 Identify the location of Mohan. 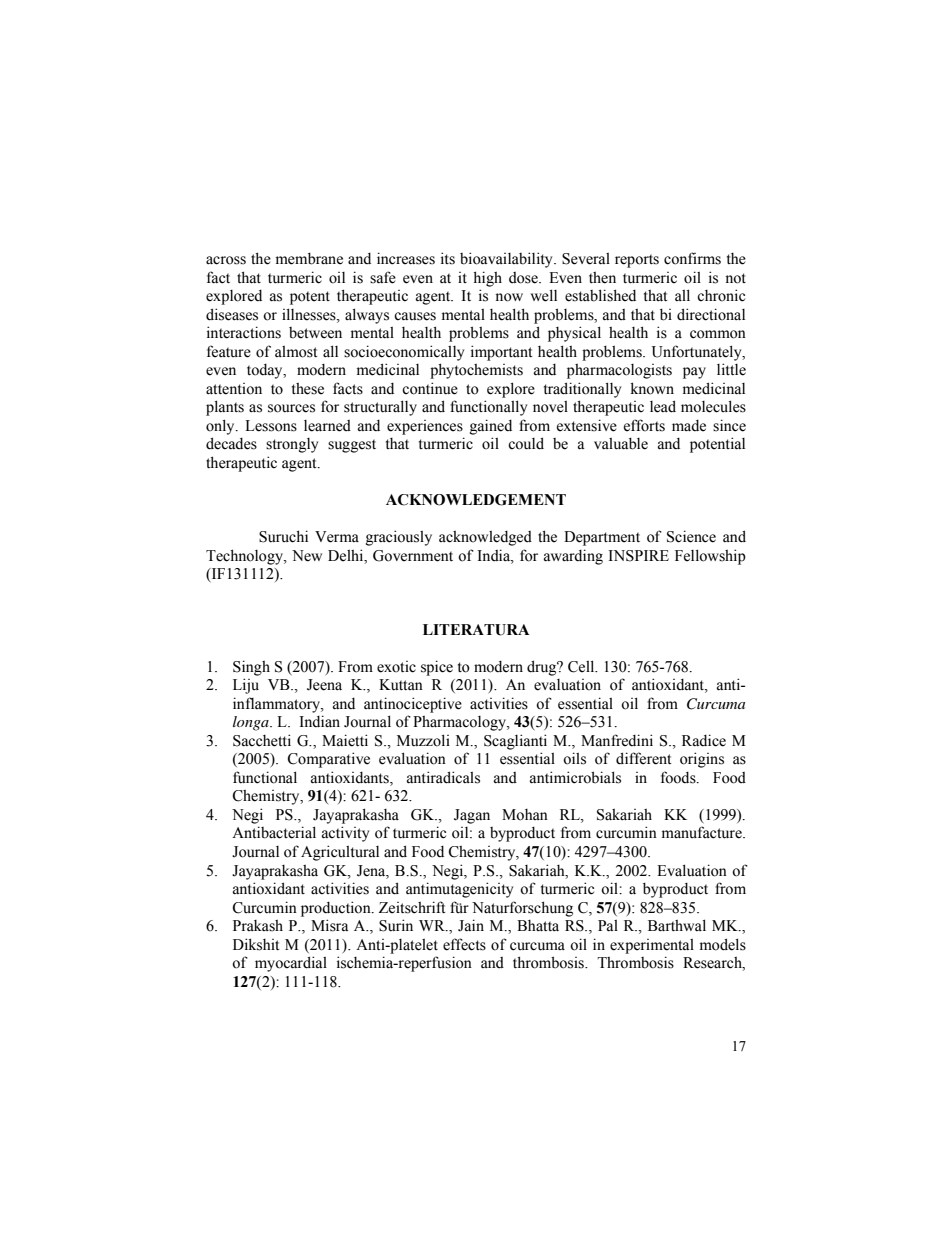
(525, 815).
